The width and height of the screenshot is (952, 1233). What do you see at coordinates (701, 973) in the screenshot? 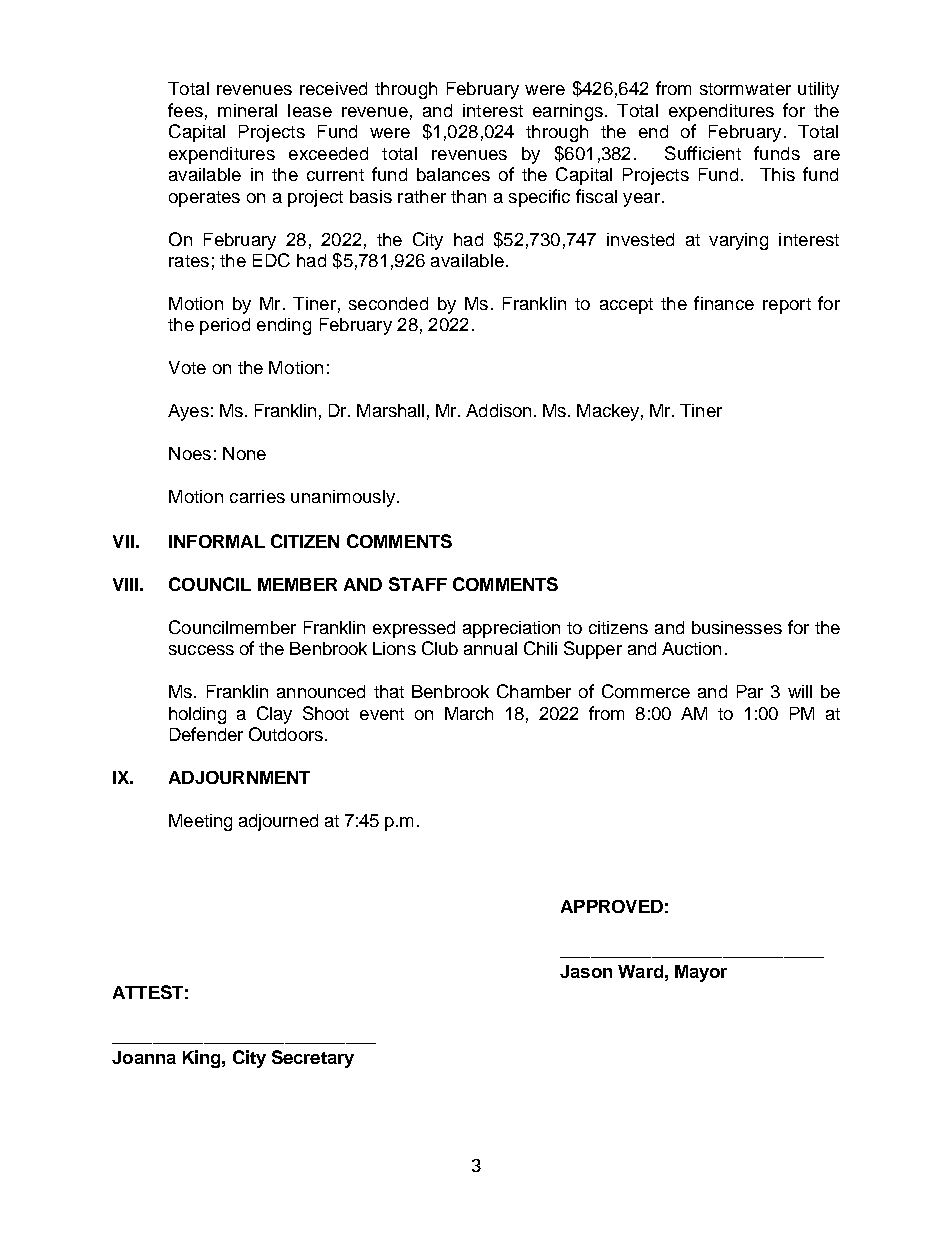
I see `Mayor` at bounding box center [701, 973].
